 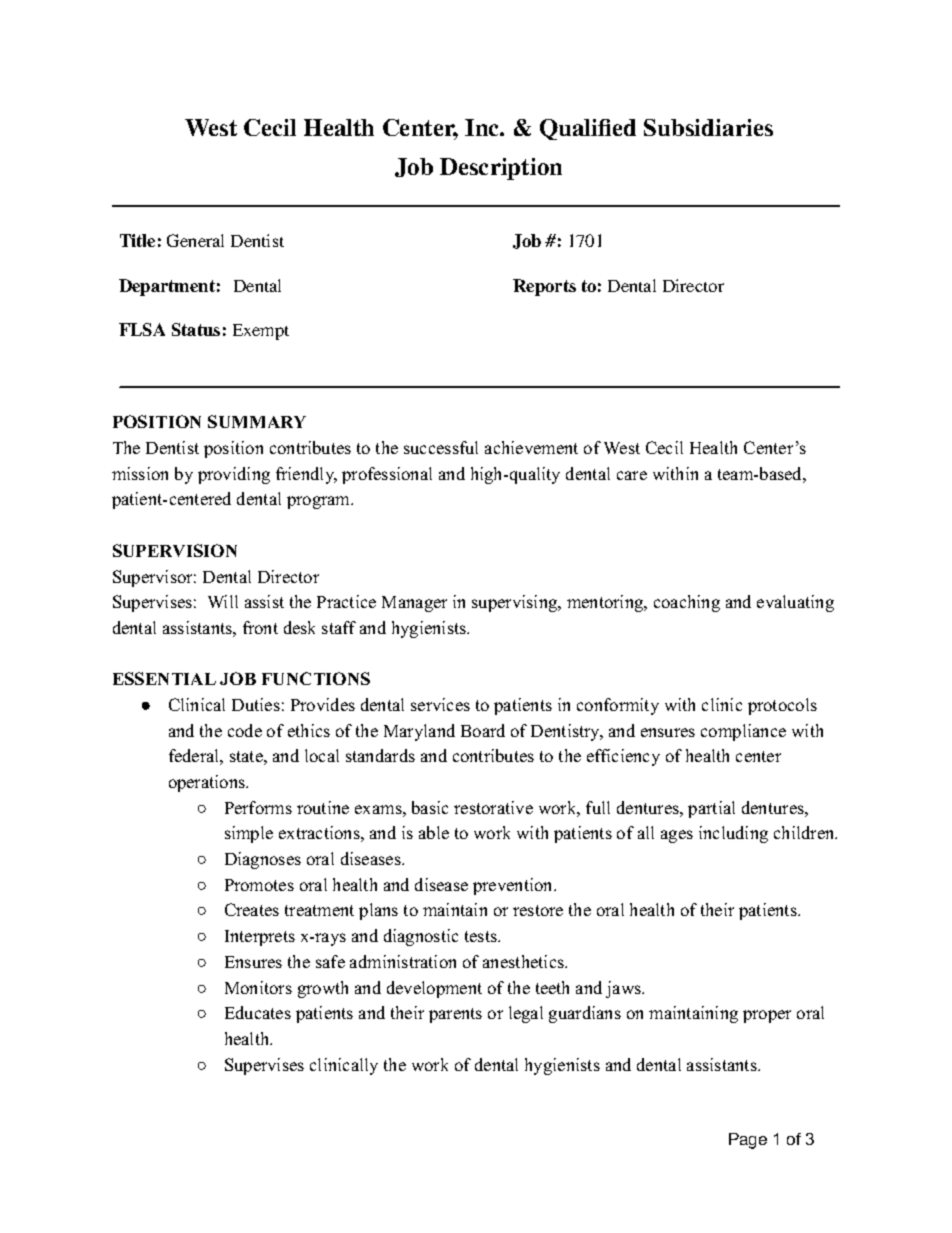 I want to click on Will, so click(x=223, y=601).
